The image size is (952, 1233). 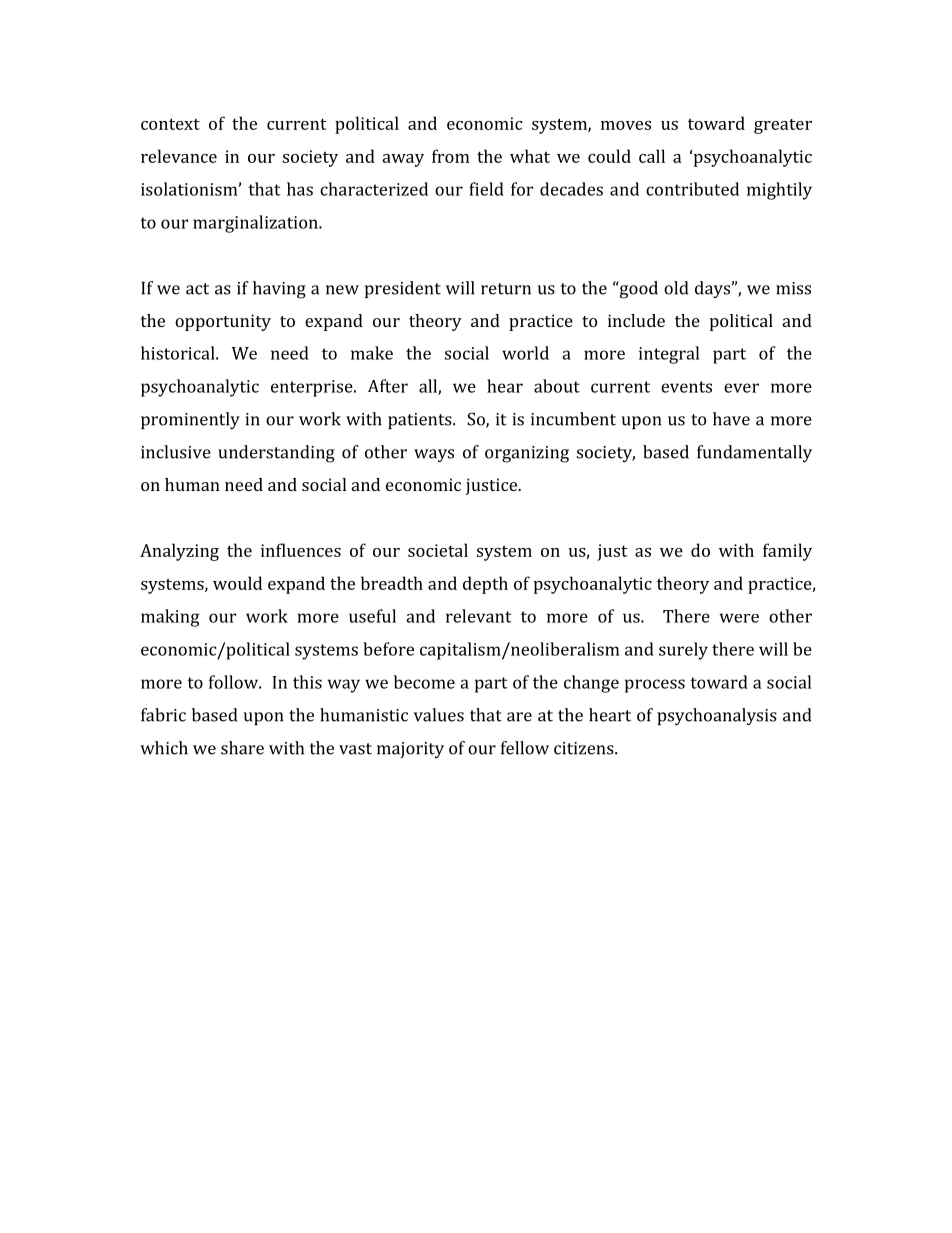 What do you see at coordinates (434, 455) in the screenshot?
I see `ways` at bounding box center [434, 455].
